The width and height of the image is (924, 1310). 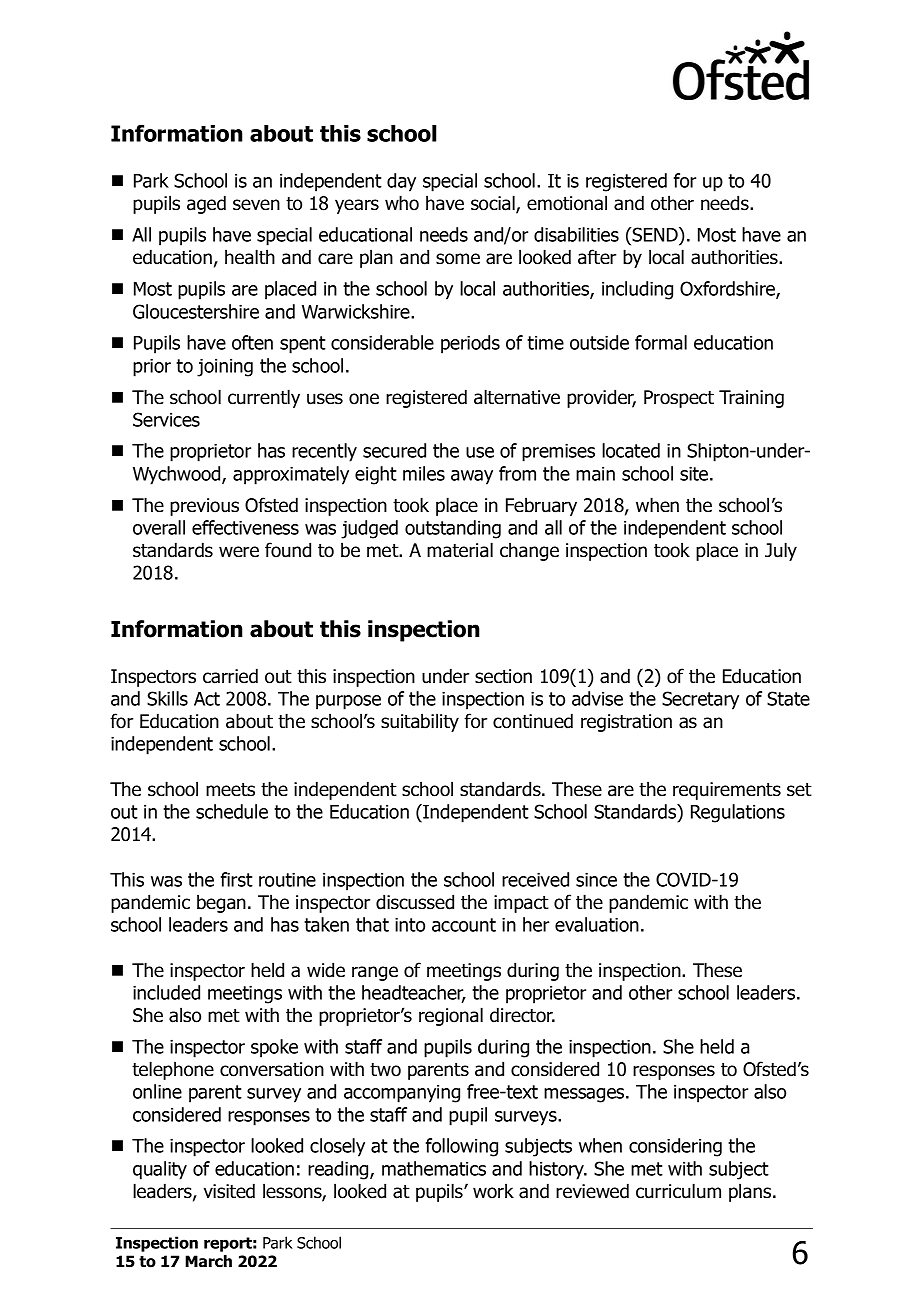 What do you see at coordinates (494, 204) in the image?
I see `social` at bounding box center [494, 204].
